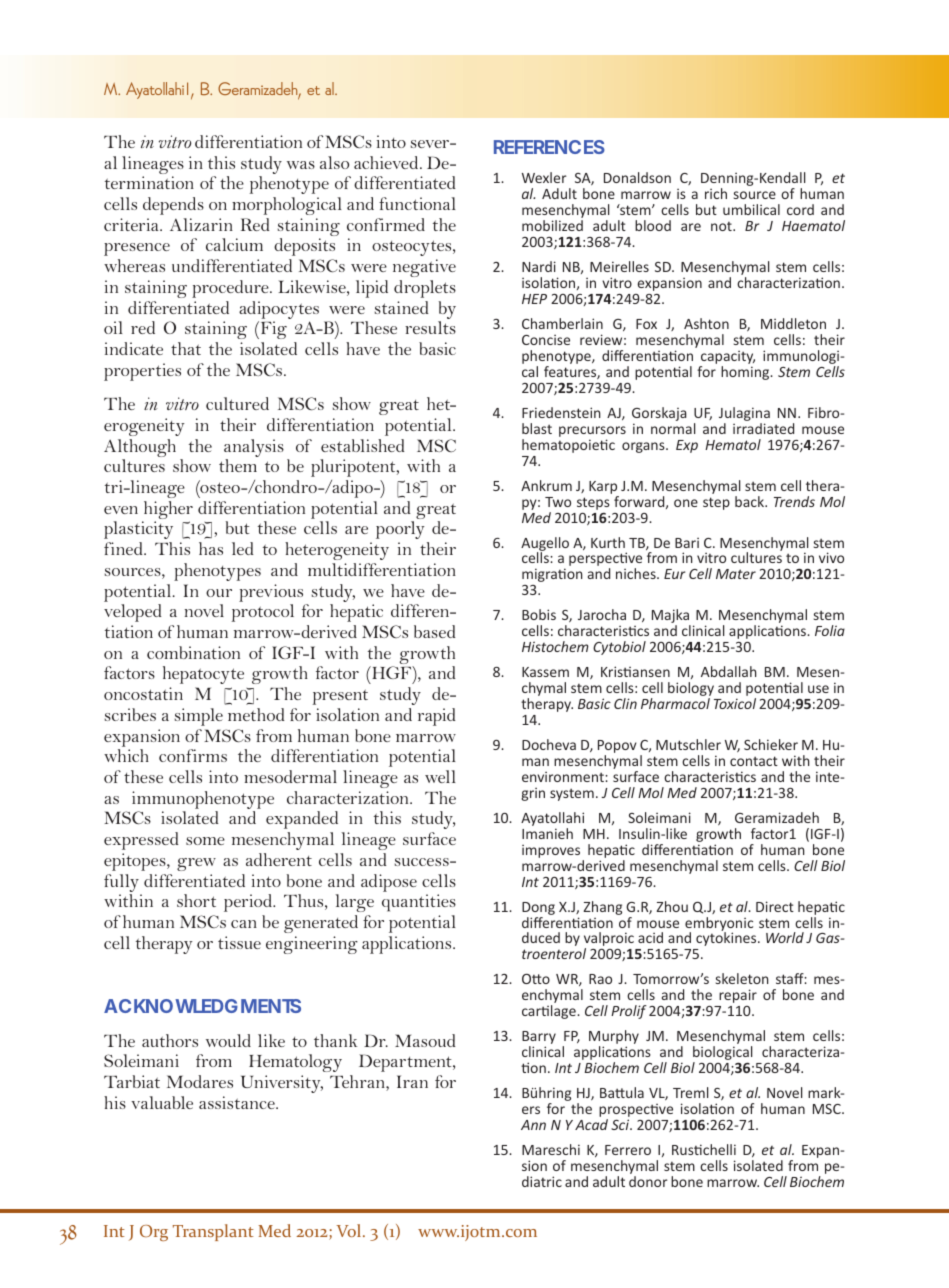 The image size is (949, 1288). Describe the element at coordinates (213, 1232) in the screenshot. I see `Transplant` at that location.
